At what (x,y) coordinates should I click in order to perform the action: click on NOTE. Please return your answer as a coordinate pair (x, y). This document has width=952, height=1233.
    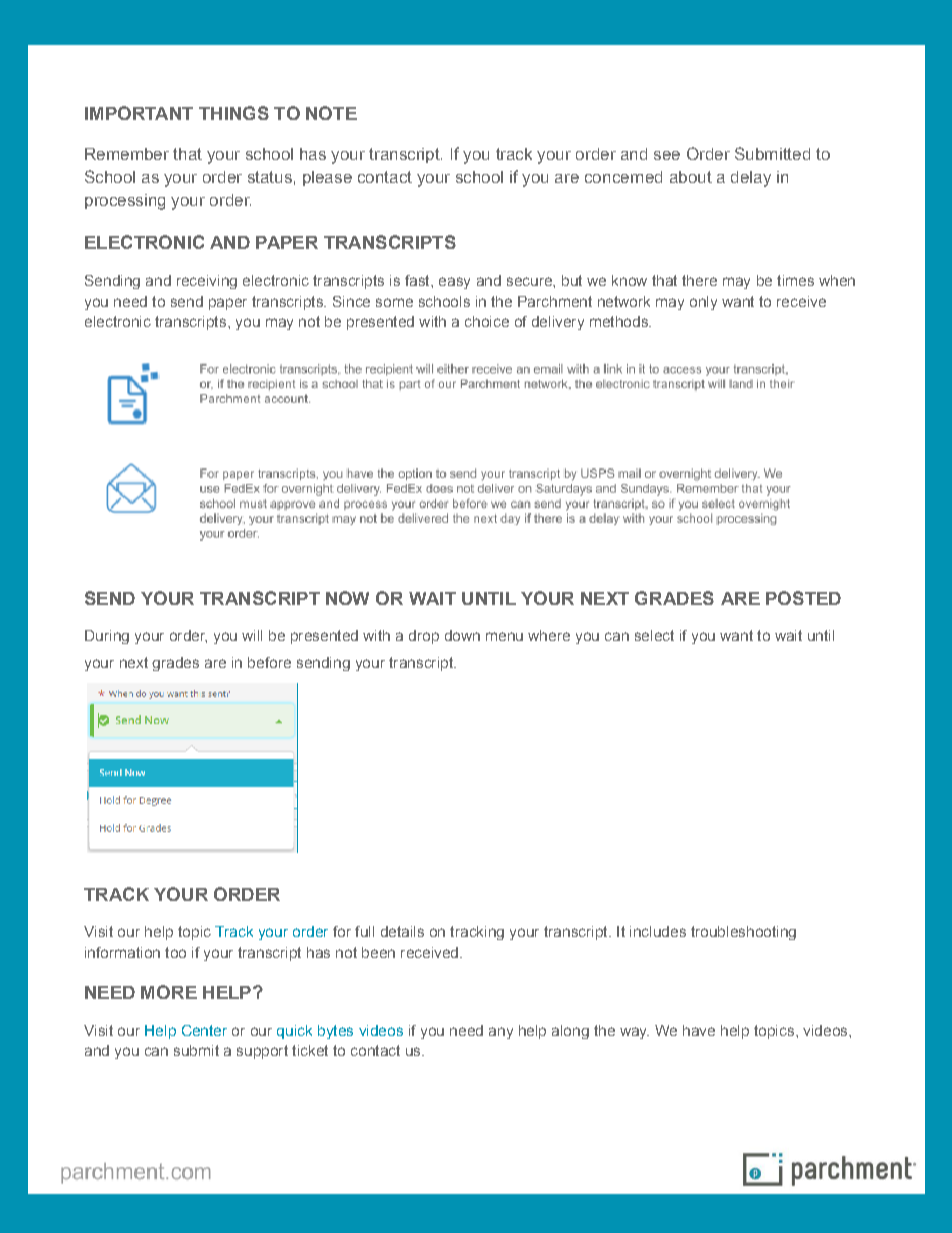
    Looking at the image, I should click on (331, 113).
